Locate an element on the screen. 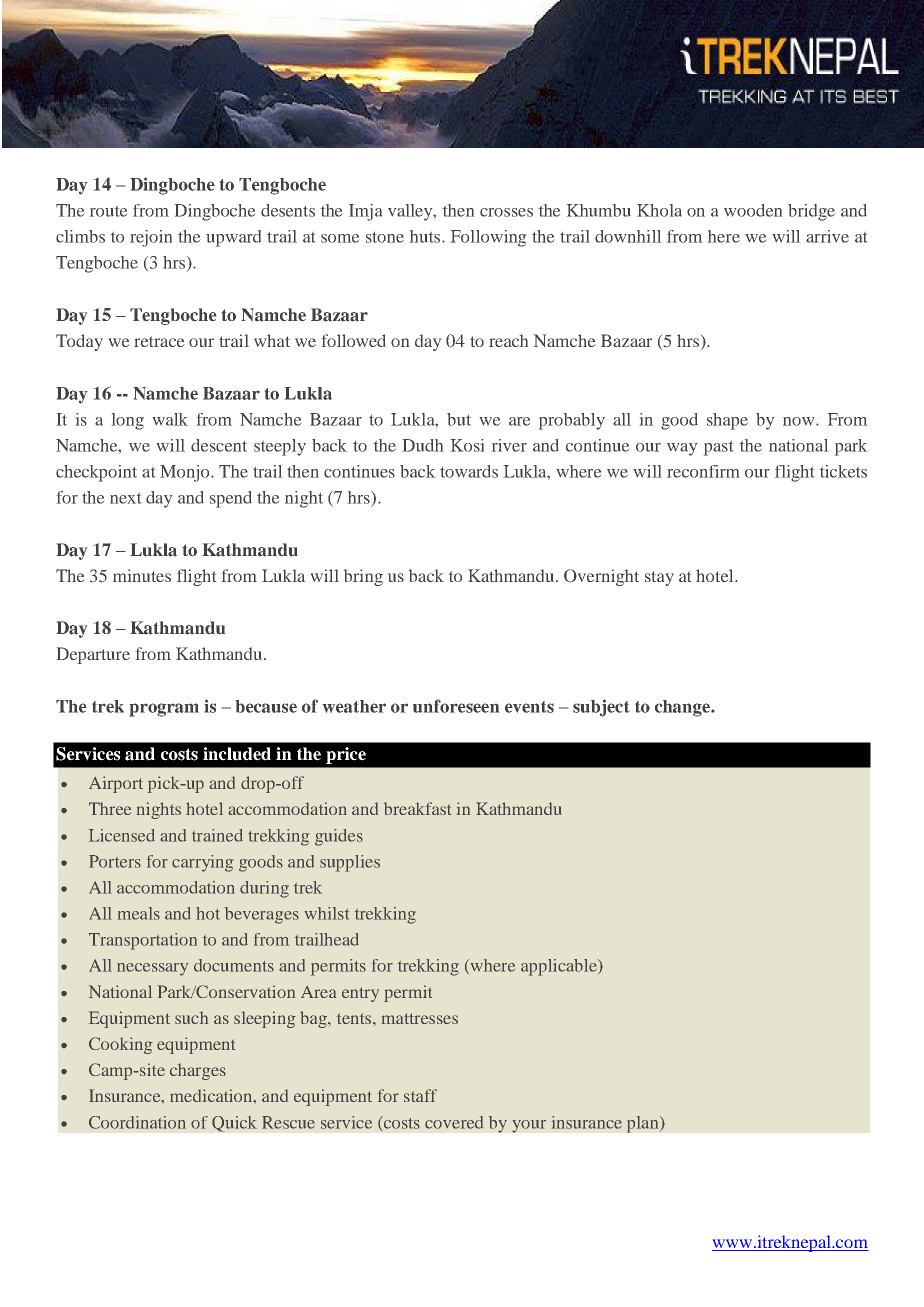  Following is located at coordinates (488, 238).
